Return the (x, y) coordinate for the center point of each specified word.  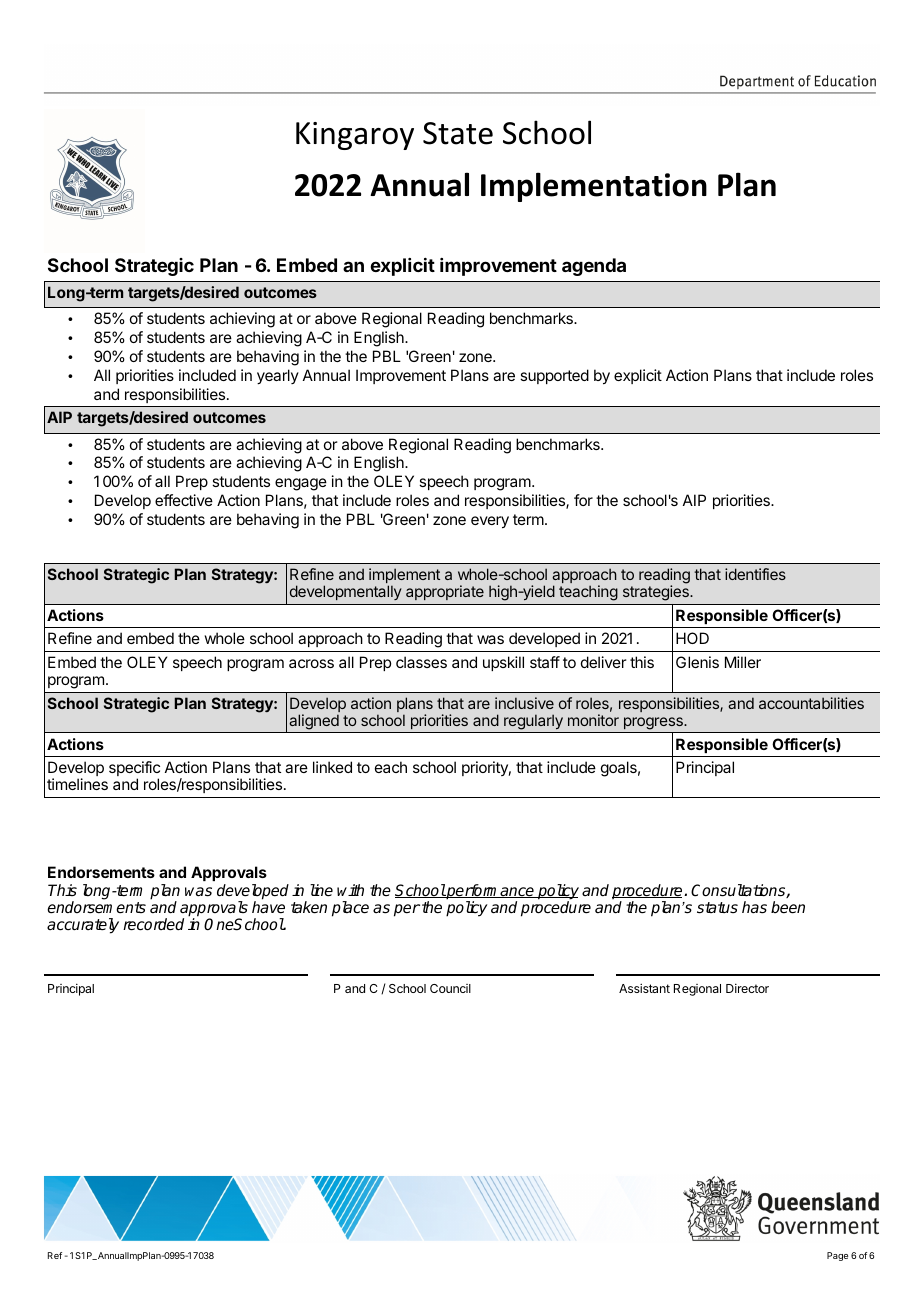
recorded (153, 924)
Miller (743, 662)
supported (554, 376)
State (458, 133)
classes (421, 662)
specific (134, 770)
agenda (594, 267)
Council (450, 988)
